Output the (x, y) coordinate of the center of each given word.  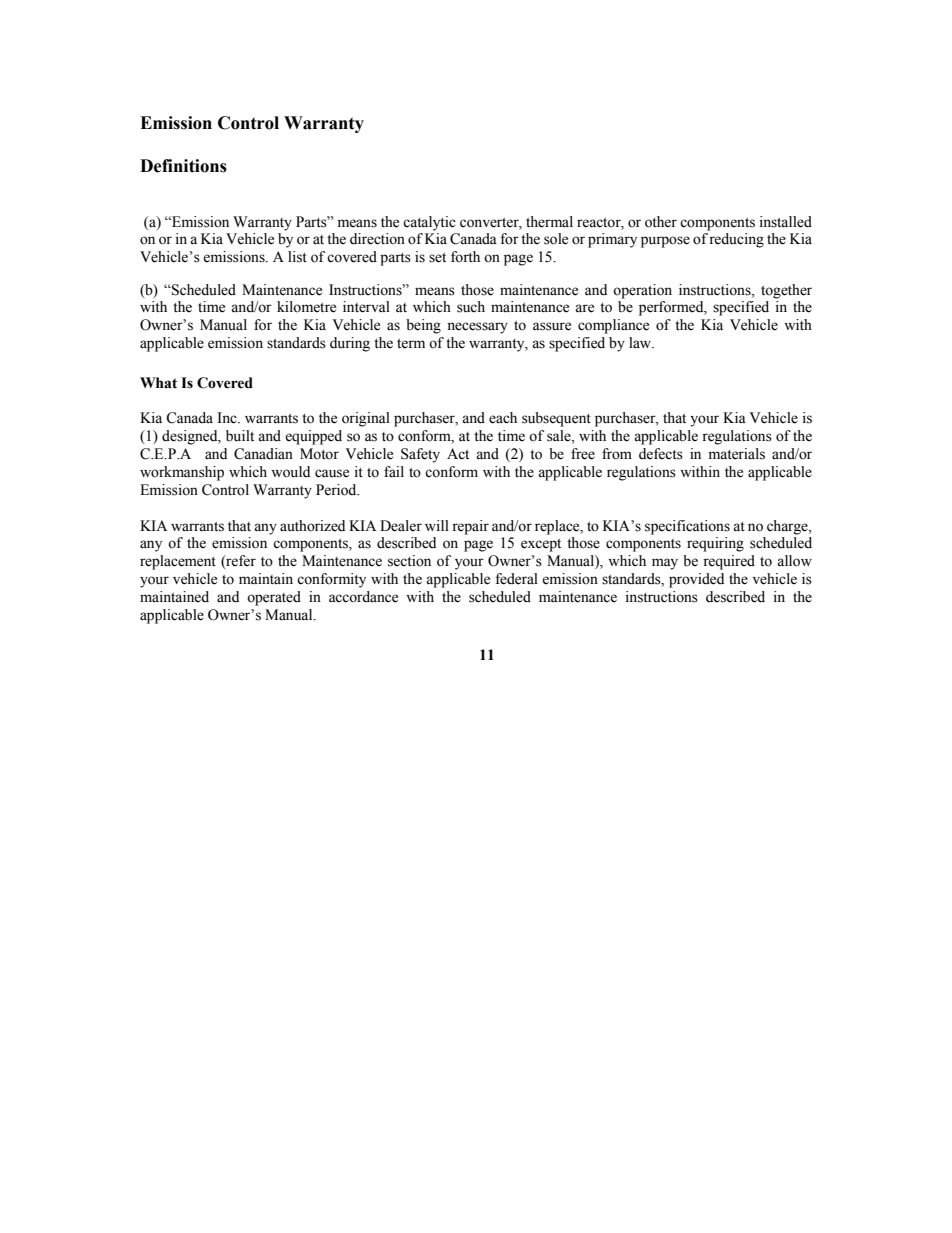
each (503, 418)
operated (274, 598)
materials (737, 454)
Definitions (183, 166)
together (786, 291)
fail (394, 471)
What (158, 383)
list (297, 257)
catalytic (429, 223)
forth (465, 257)
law (641, 342)
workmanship (182, 473)
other (661, 222)
